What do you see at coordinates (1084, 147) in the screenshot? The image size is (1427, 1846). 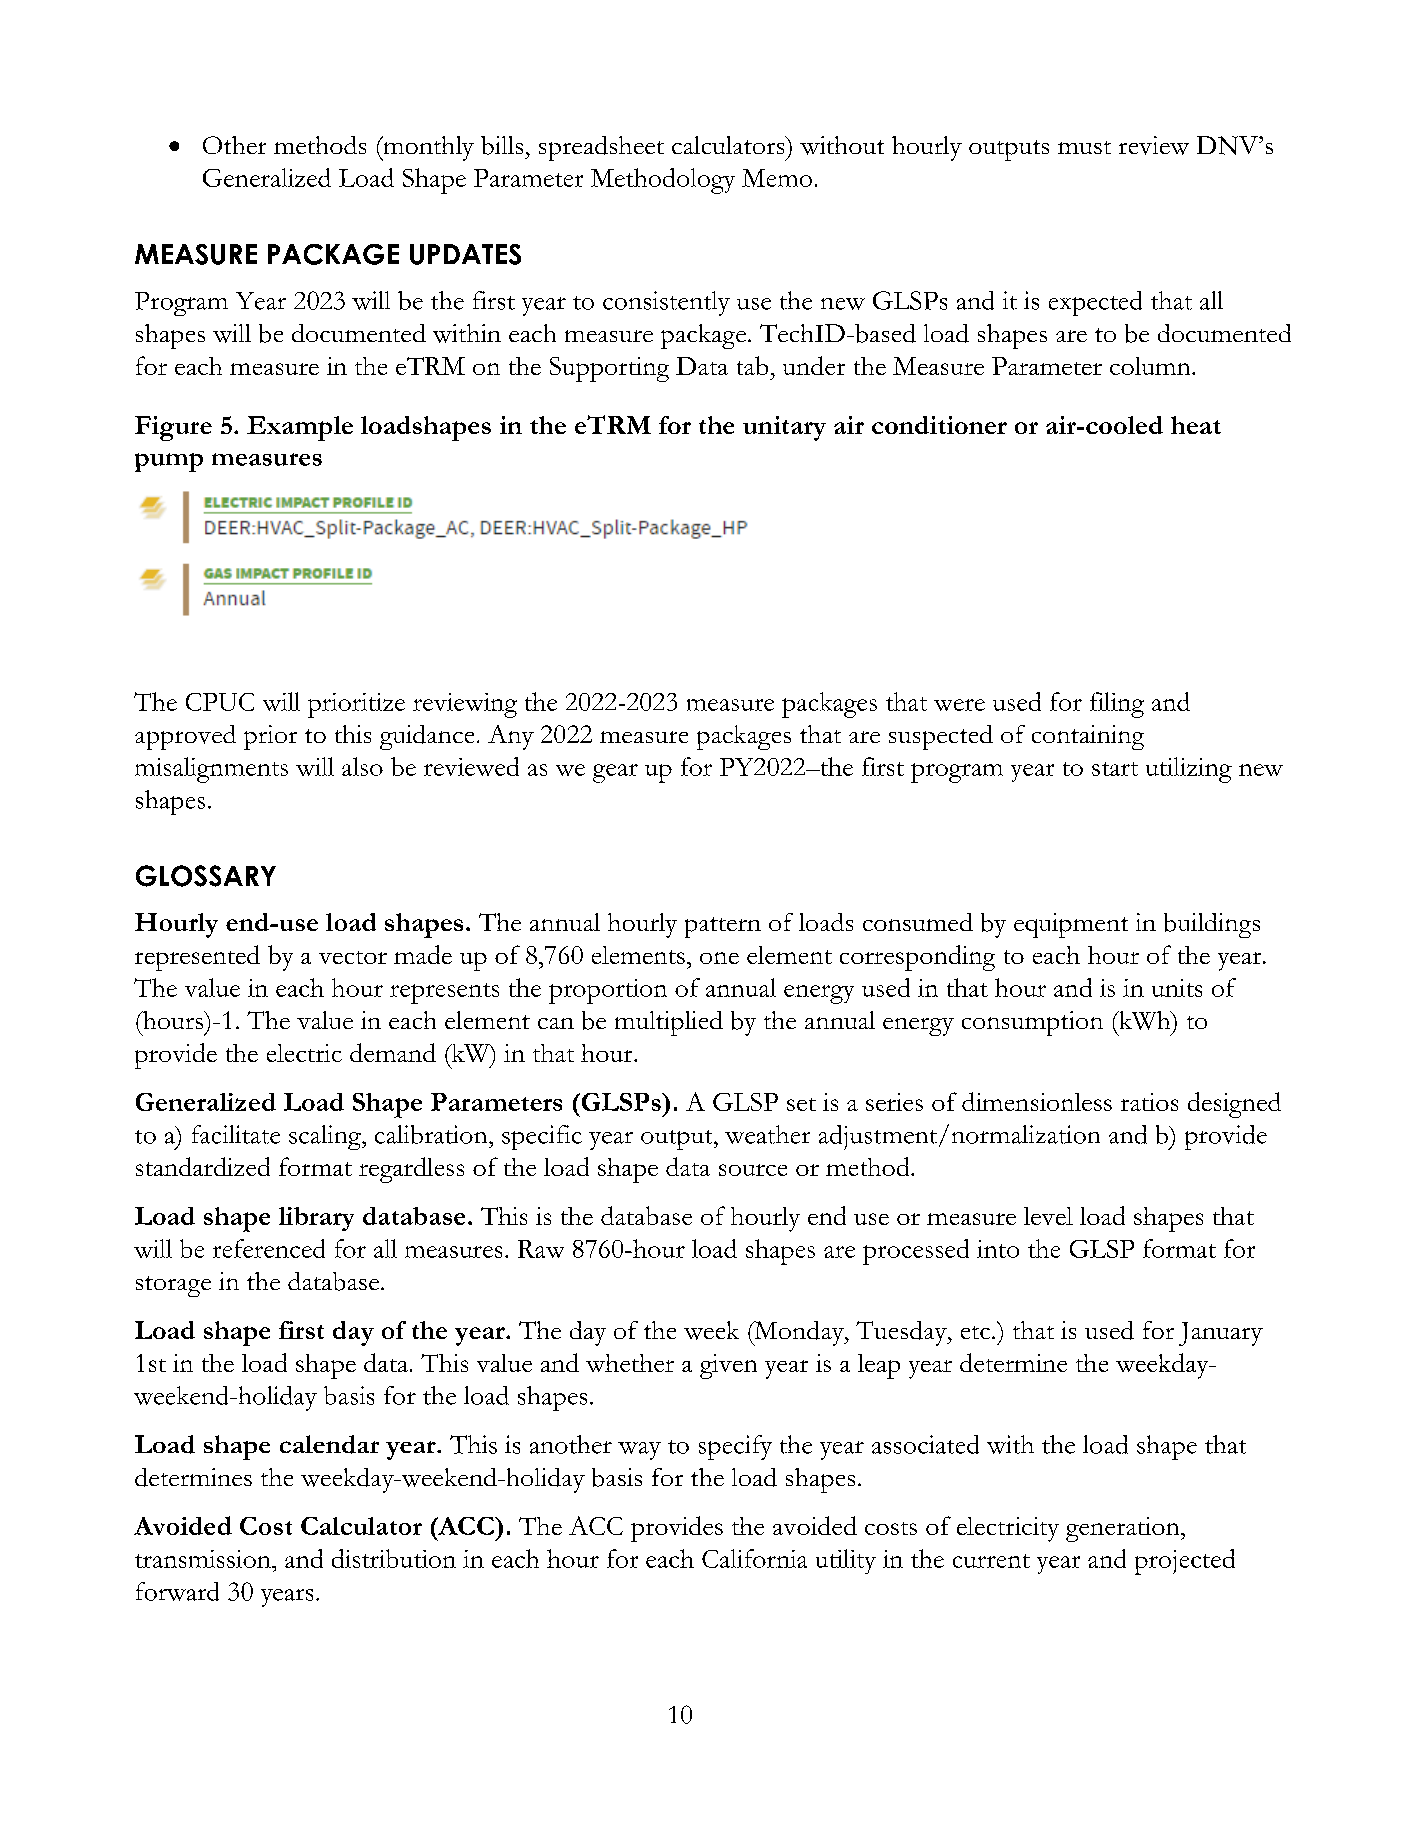 I see `must` at bounding box center [1084, 147].
